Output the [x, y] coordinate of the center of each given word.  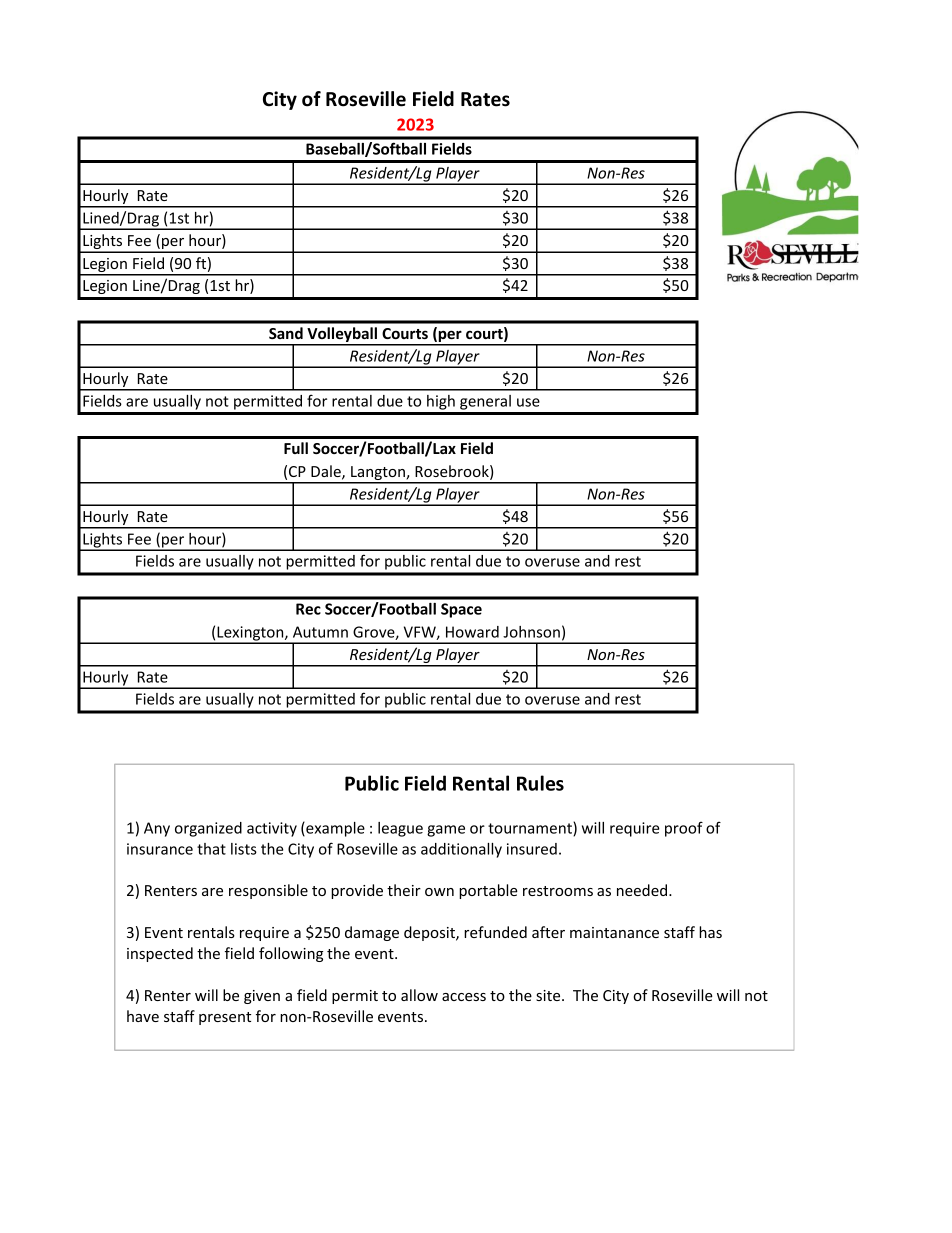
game [446, 831]
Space [461, 610]
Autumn [320, 632]
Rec [308, 609]
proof [684, 829]
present [225, 1018]
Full [296, 448]
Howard [472, 632]
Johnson [531, 632]
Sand [286, 333]
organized [208, 829]
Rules [540, 783]
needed [643, 890]
